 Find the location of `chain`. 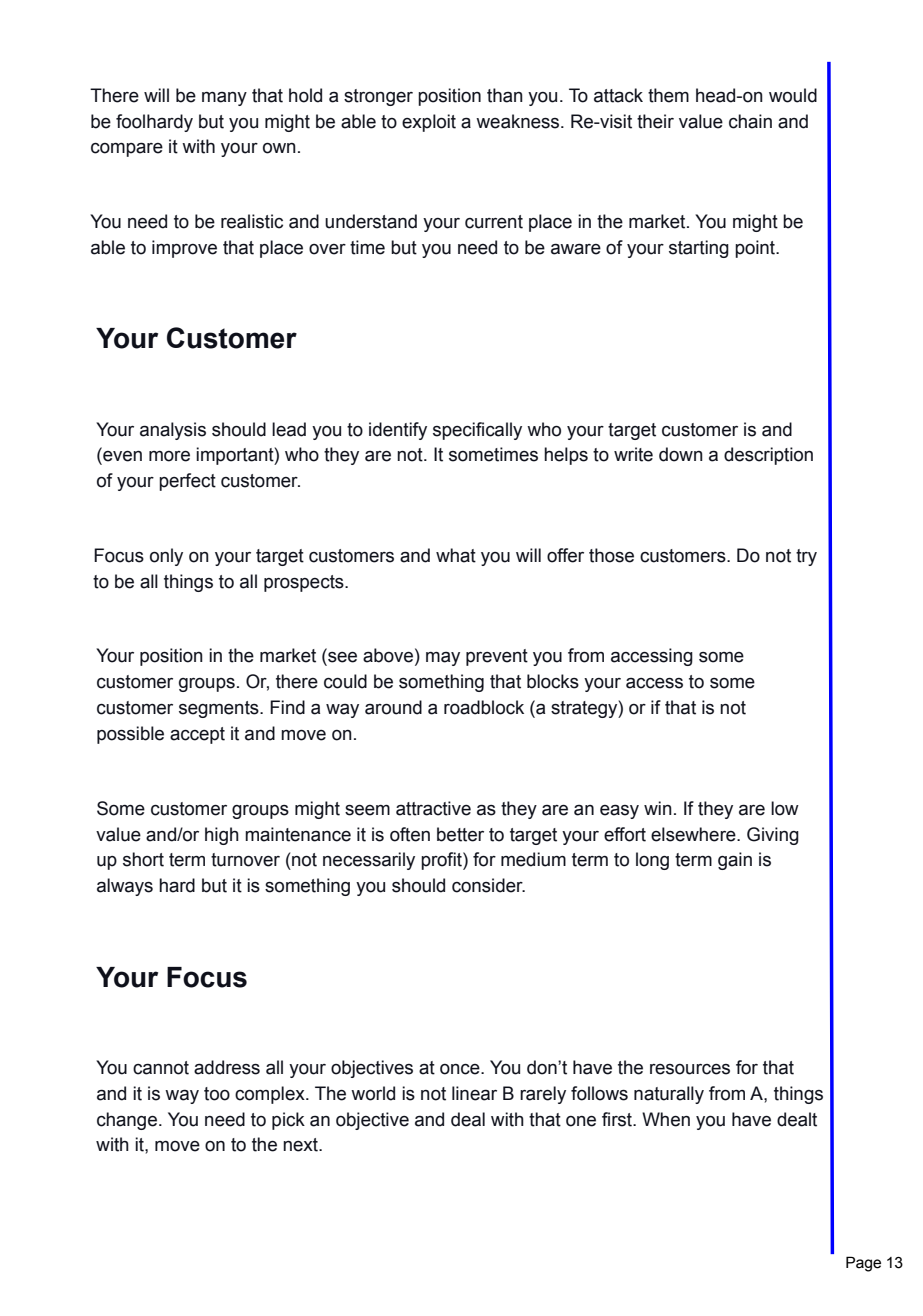

chain is located at coordinates (750, 121).
